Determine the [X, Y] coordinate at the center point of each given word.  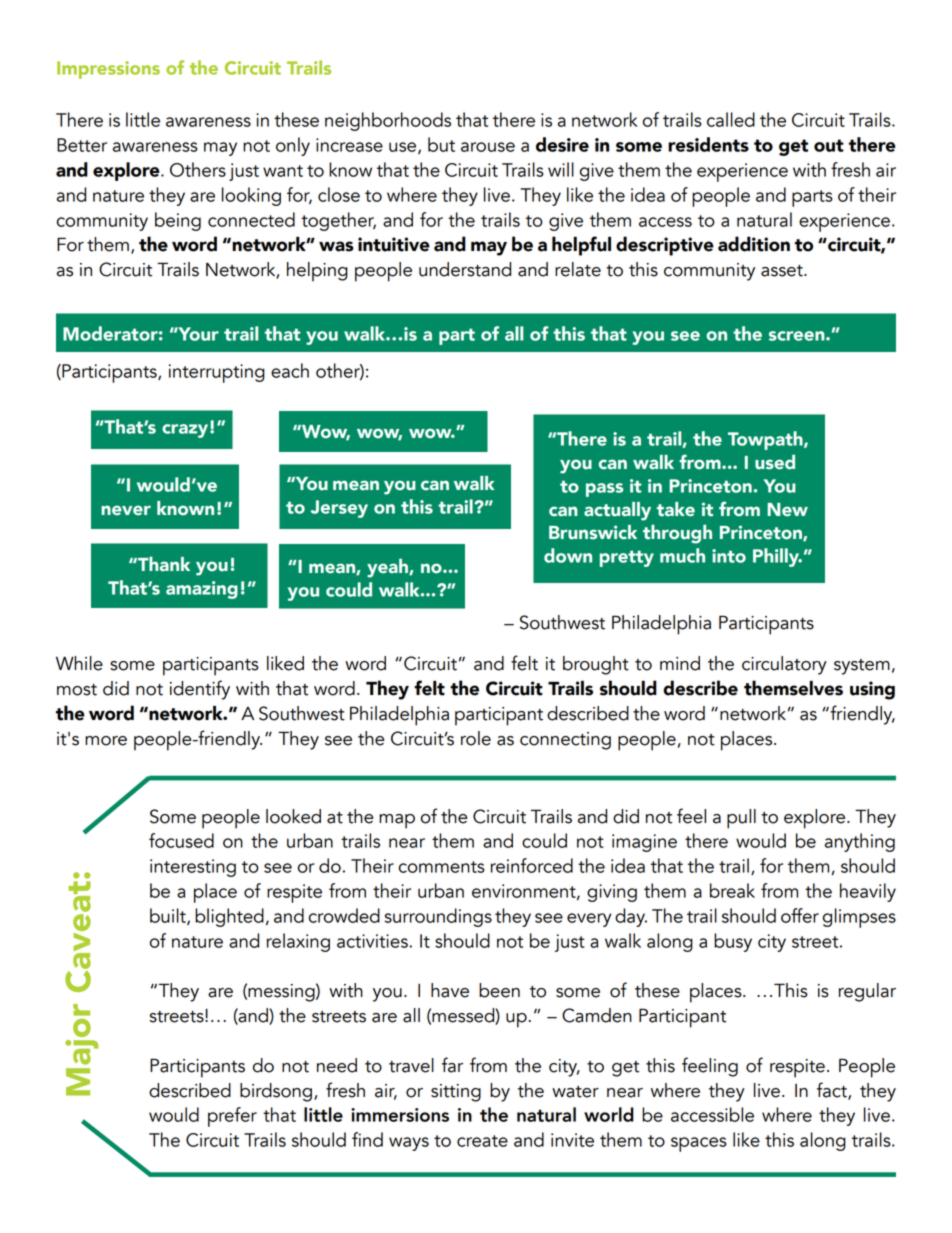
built [169, 916]
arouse [488, 147]
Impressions [108, 70]
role [476, 738]
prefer [232, 1117]
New [787, 510]
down [568, 555]
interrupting [217, 373]
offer [800, 915]
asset [783, 271]
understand [465, 269]
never [126, 510]
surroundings [438, 917]
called [731, 119]
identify [200, 690]
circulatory [784, 665]
